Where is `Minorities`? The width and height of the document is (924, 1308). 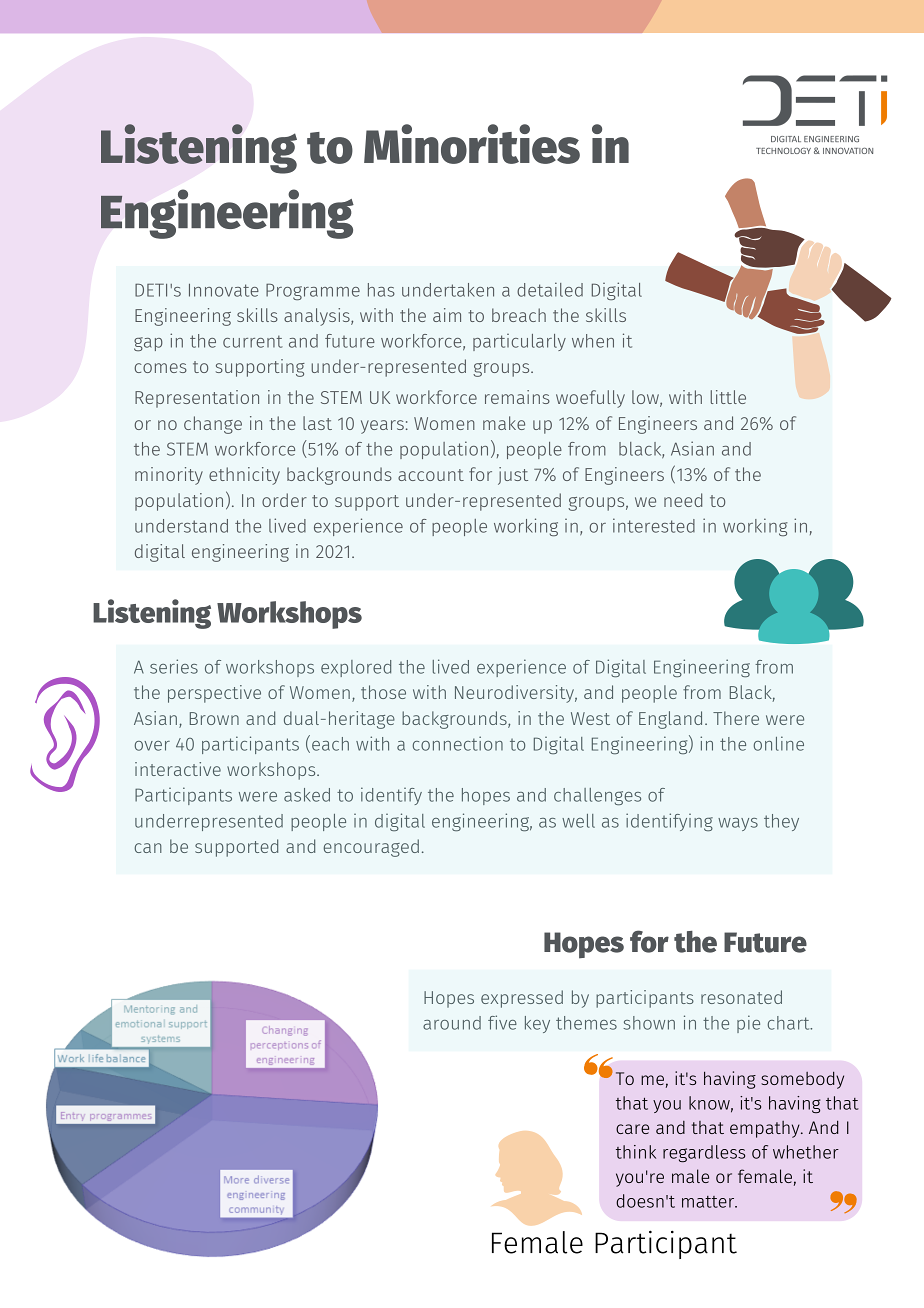 Minorities is located at coordinates (472, 144).
